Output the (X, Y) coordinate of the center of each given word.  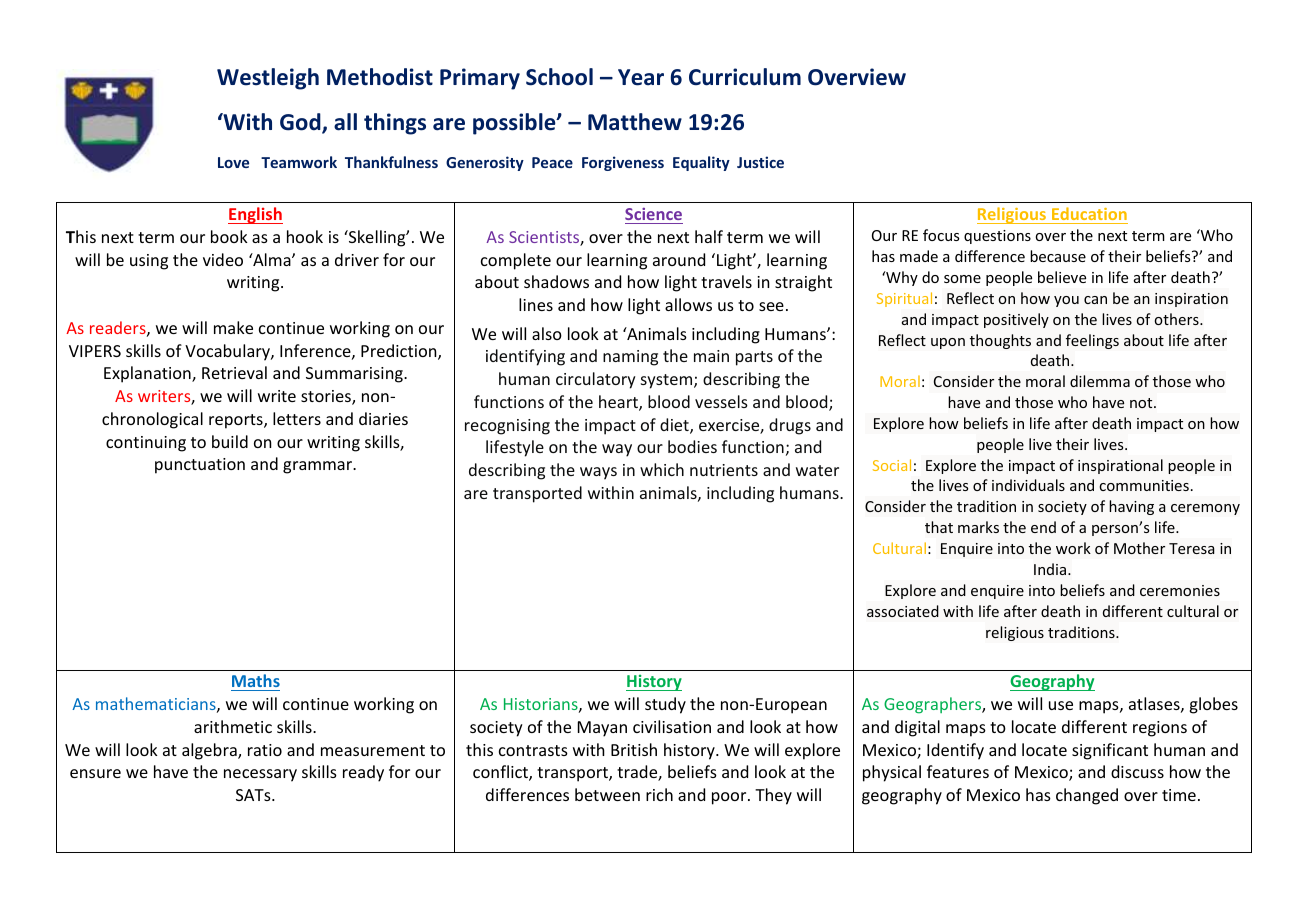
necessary (260, 775)
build (230, 441)
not (1142, 403)
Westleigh (268, 79)
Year (641, 77)
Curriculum (745, 77)
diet (675, 426)
